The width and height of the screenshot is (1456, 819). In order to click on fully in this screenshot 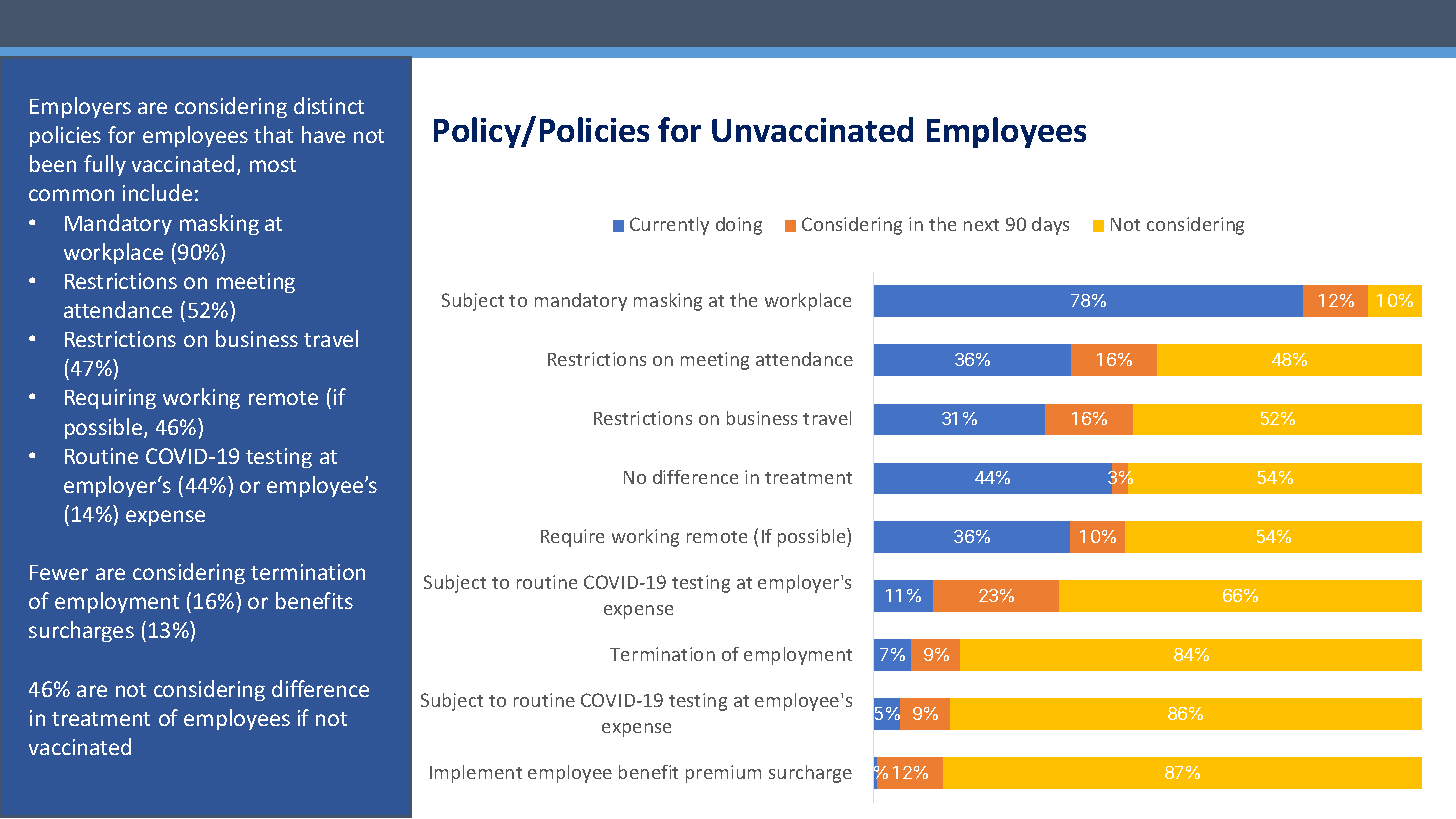, I will do `click(105, 165)`.
